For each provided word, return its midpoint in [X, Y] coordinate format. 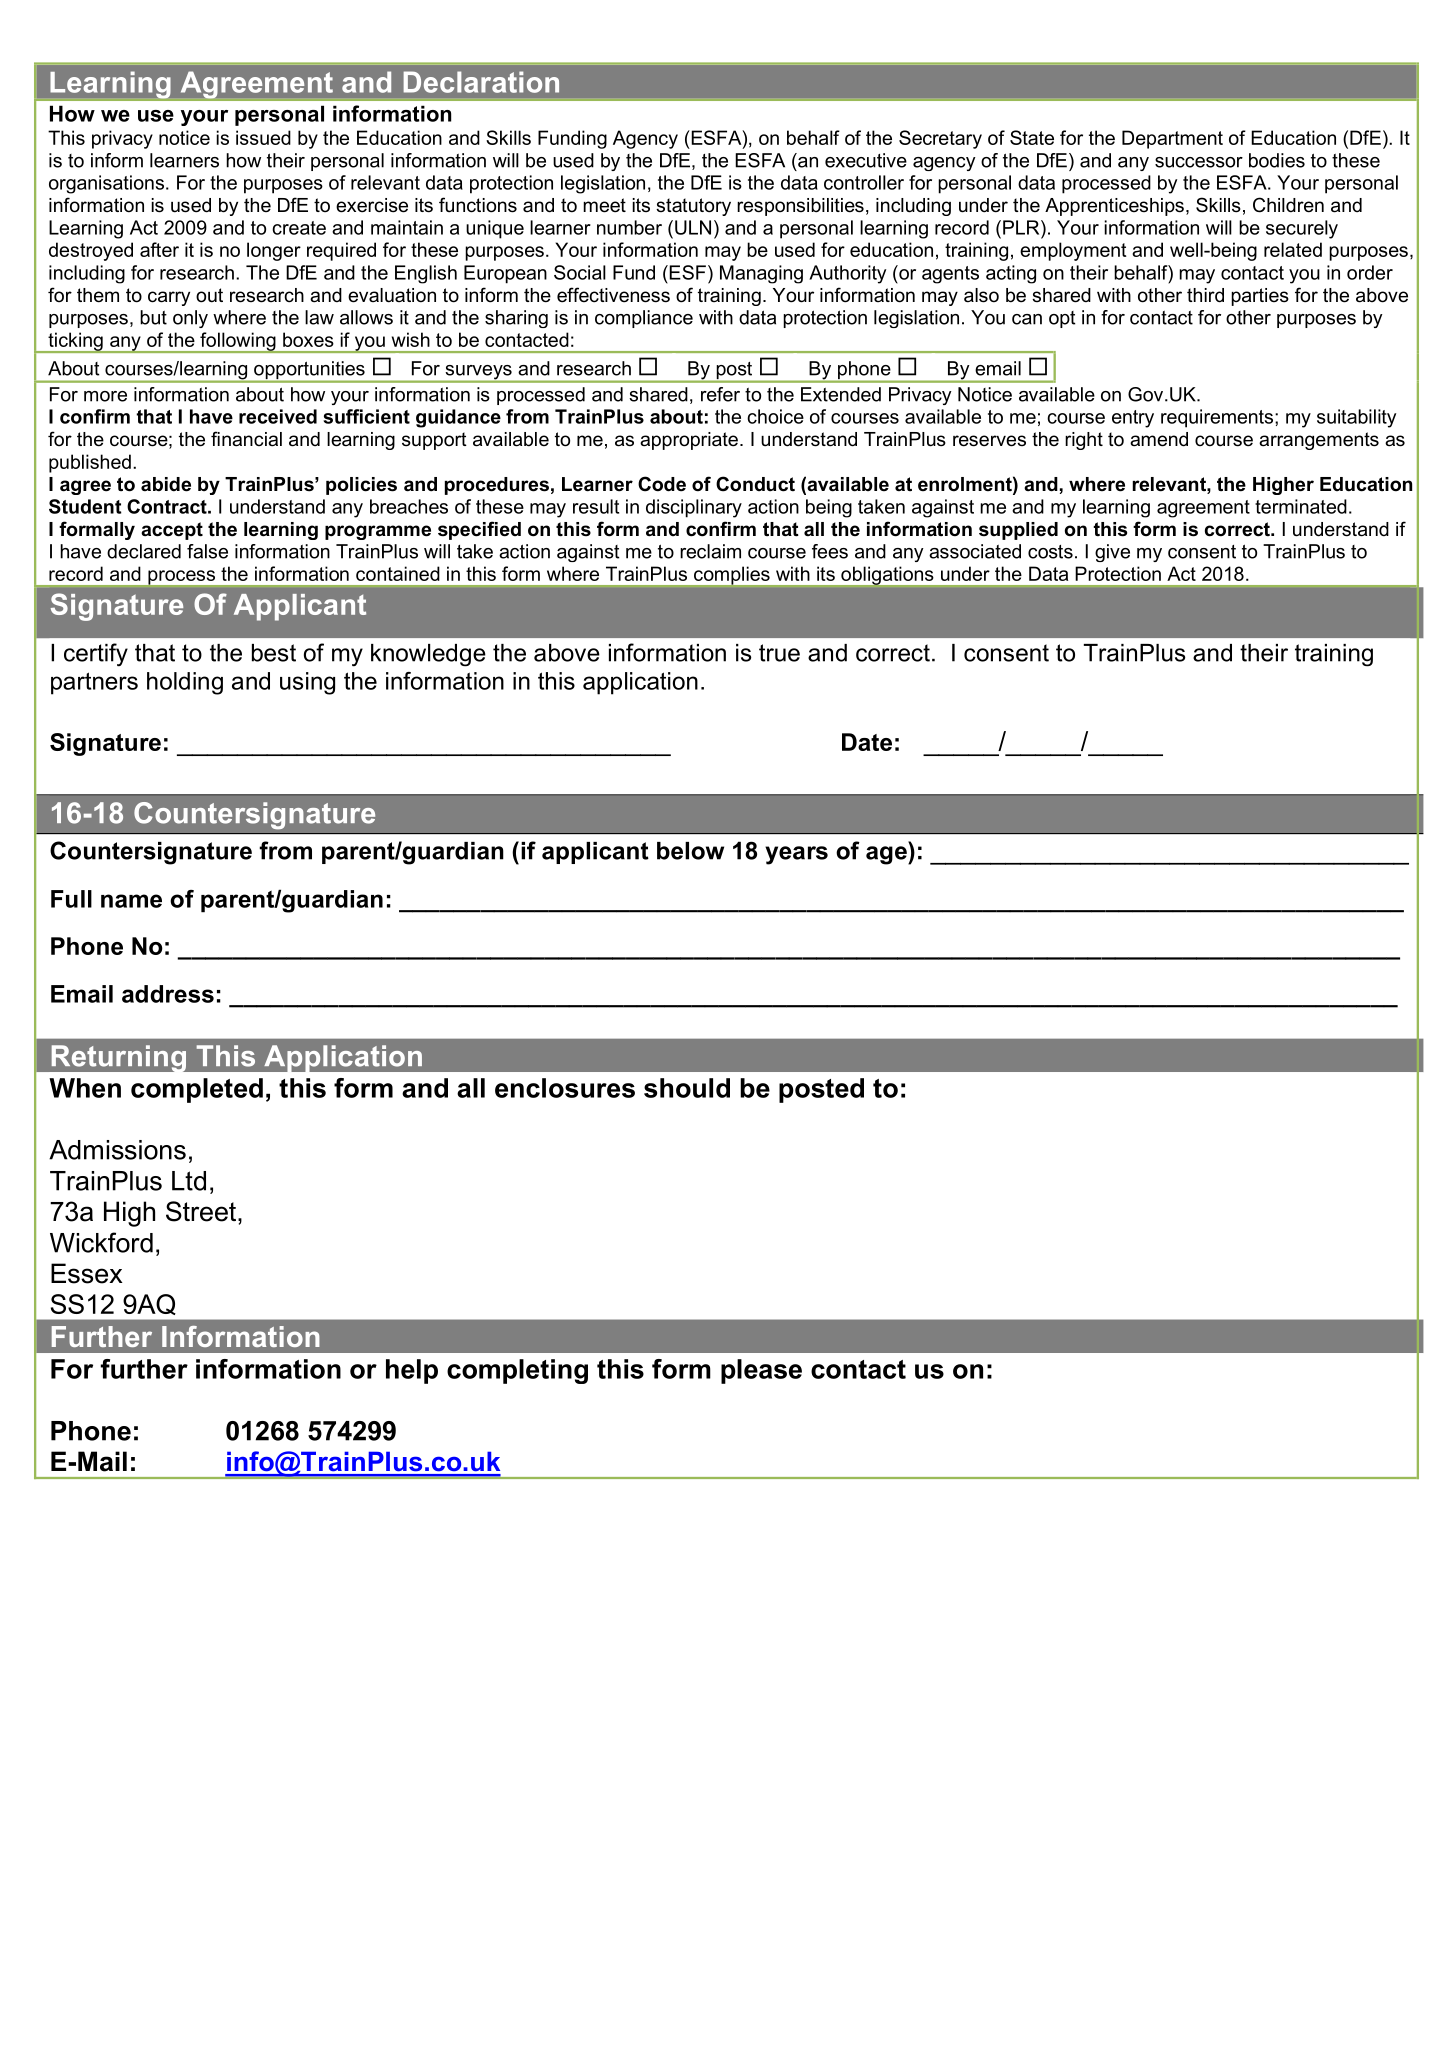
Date [867, 742]
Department [1172, 139]
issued [263, 137]
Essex [87, 1273]
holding [185, 683]
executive [866, 160]
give [1112, 553]
